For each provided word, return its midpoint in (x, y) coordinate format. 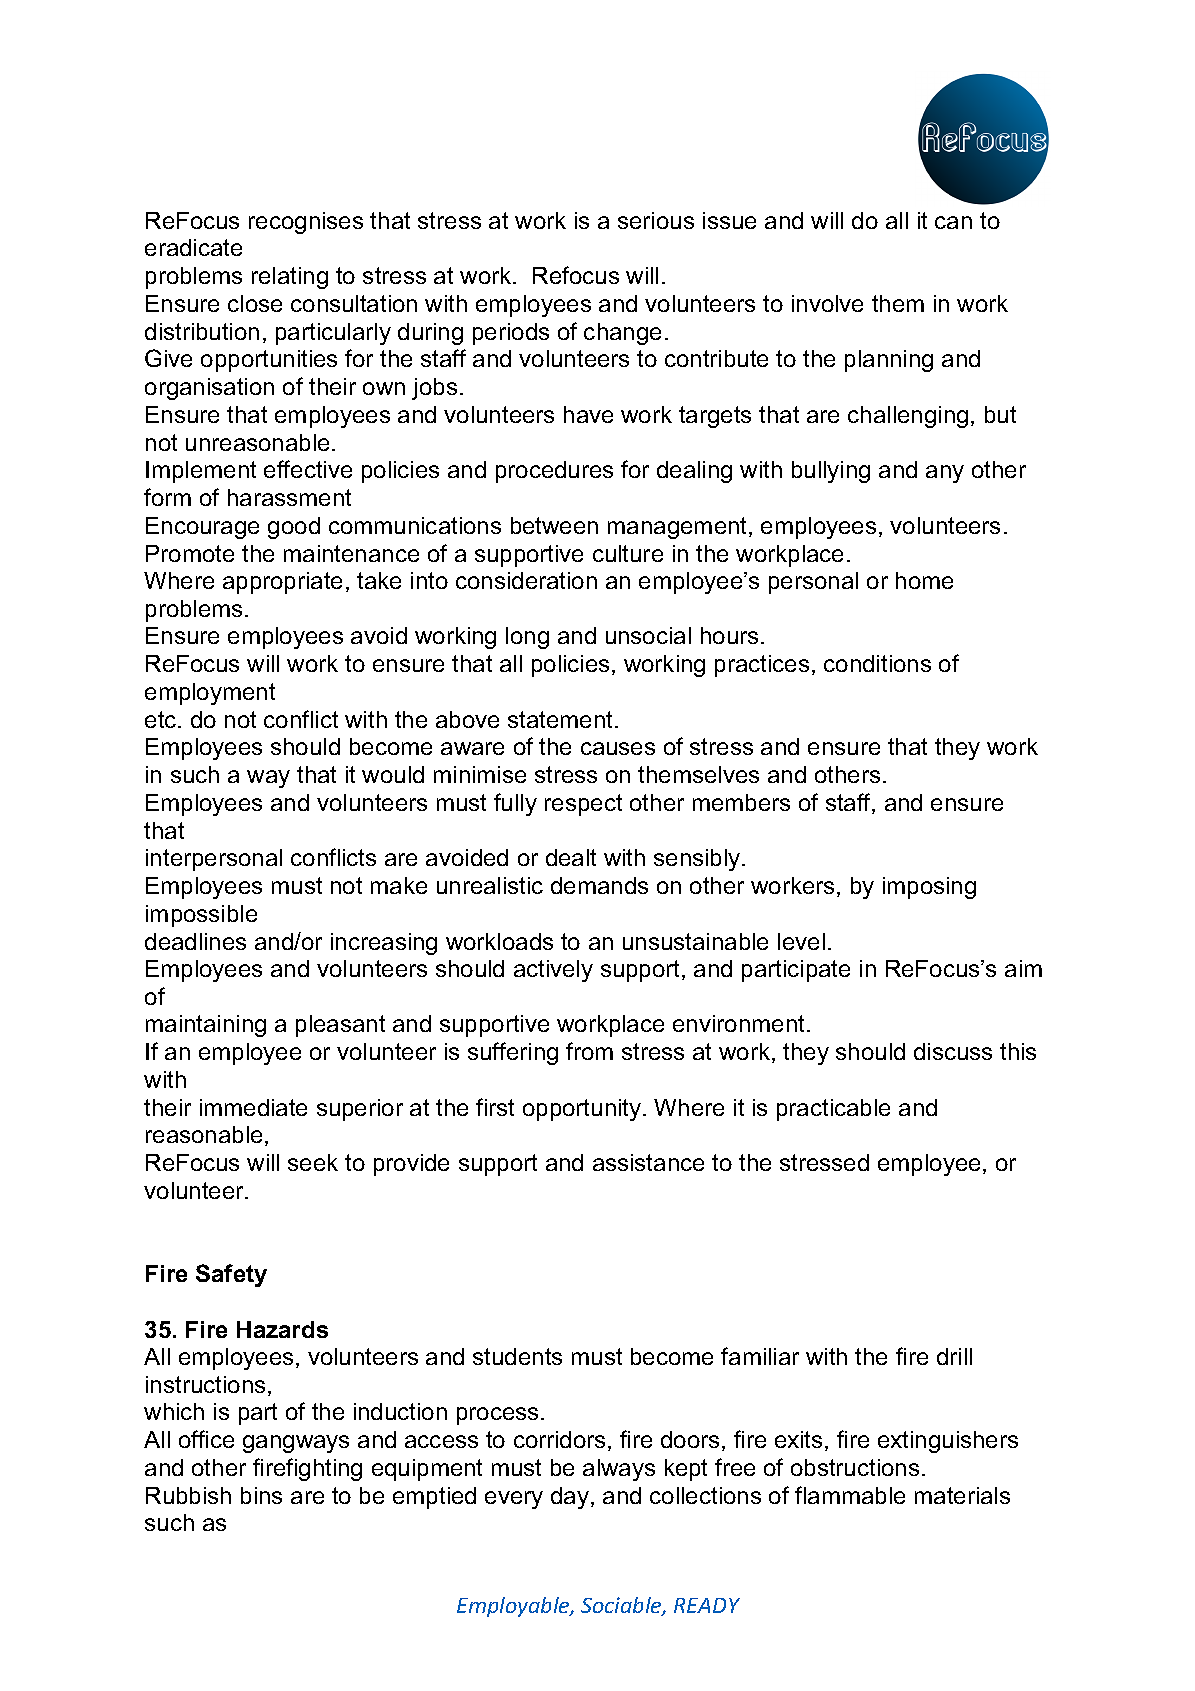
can (953, 222)
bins (261, 1495)
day (571, 1498)
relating (290, 278)
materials (962, 1495)
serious (656, 220)
